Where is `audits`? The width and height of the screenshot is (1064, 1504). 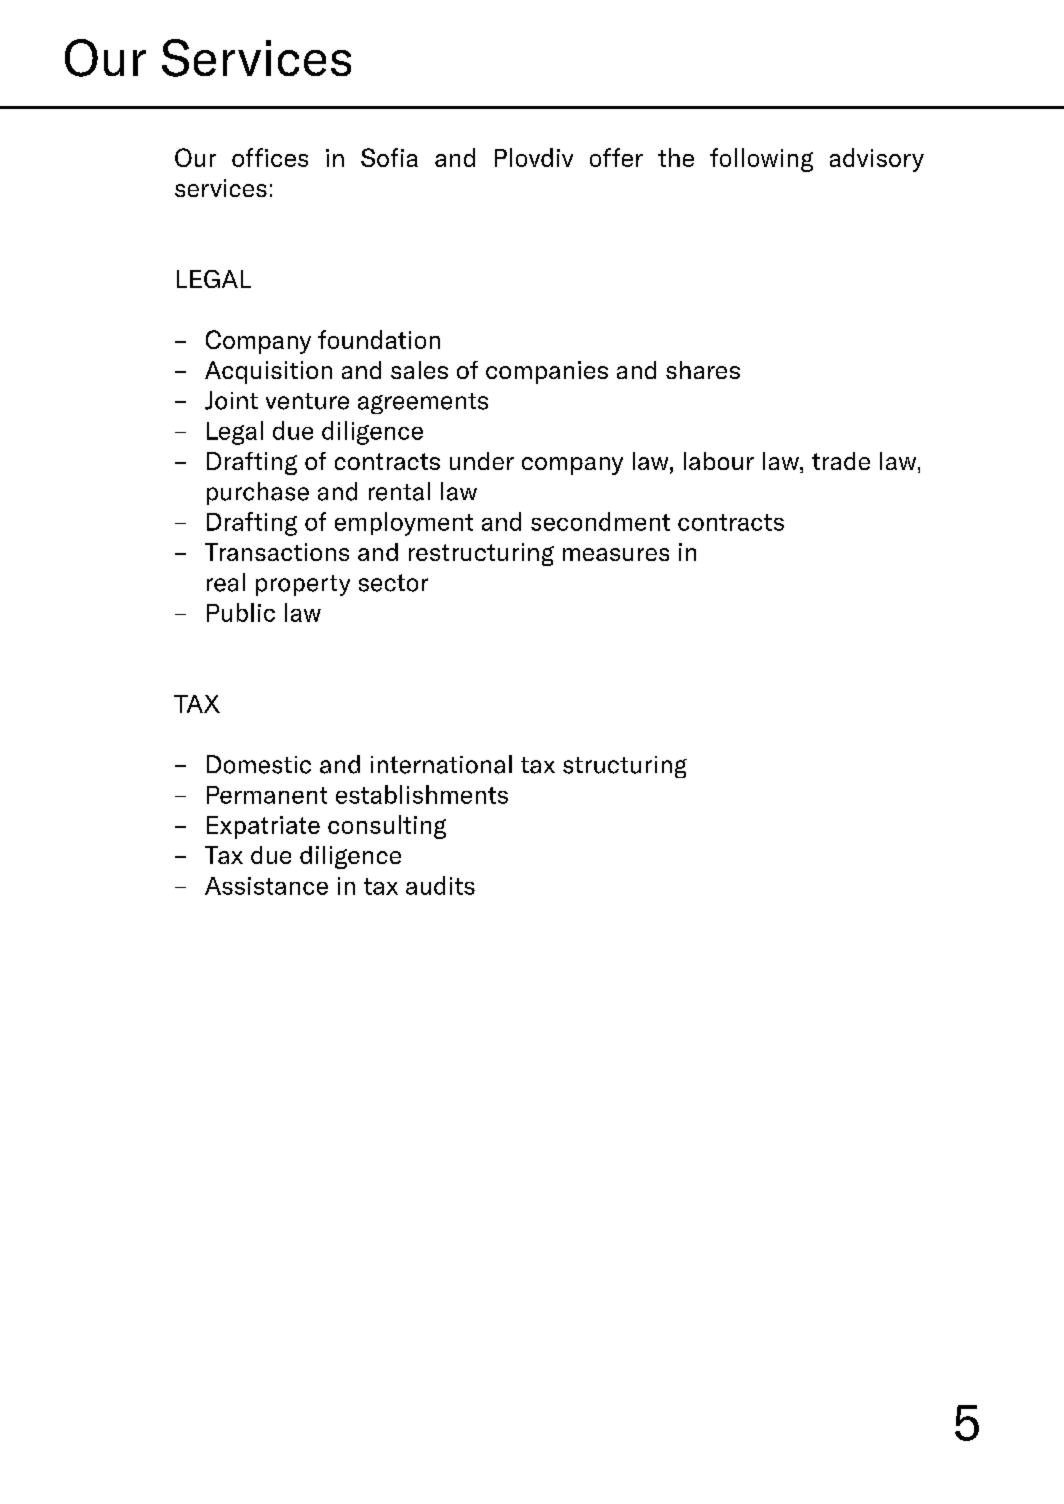 audits is located at coordinates (440, 885).
